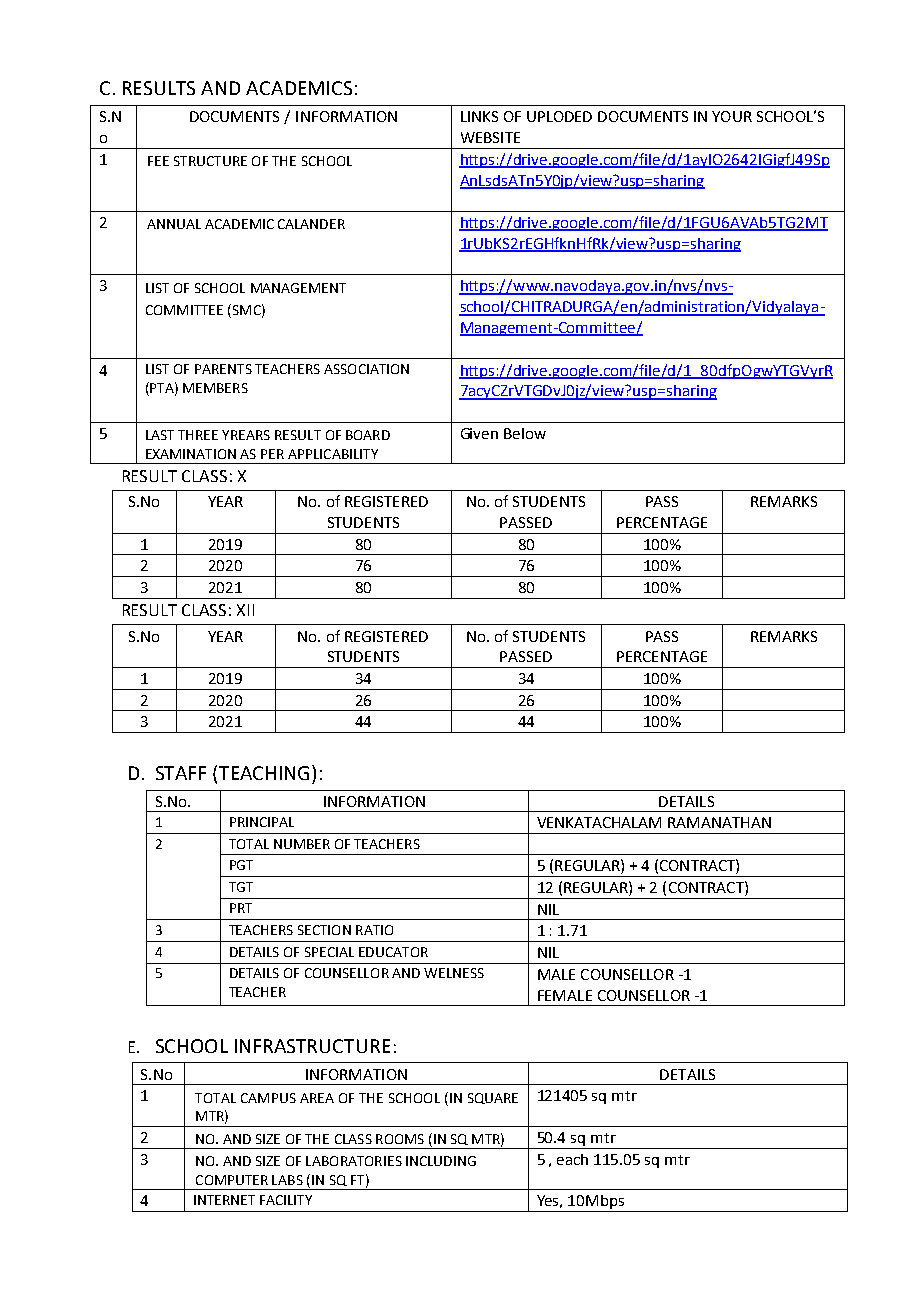 The width and height of the screenshot is (924, 1308). Describe the element at coordinates (158, 161) in the screenshot. I see `FEE` at that location.
